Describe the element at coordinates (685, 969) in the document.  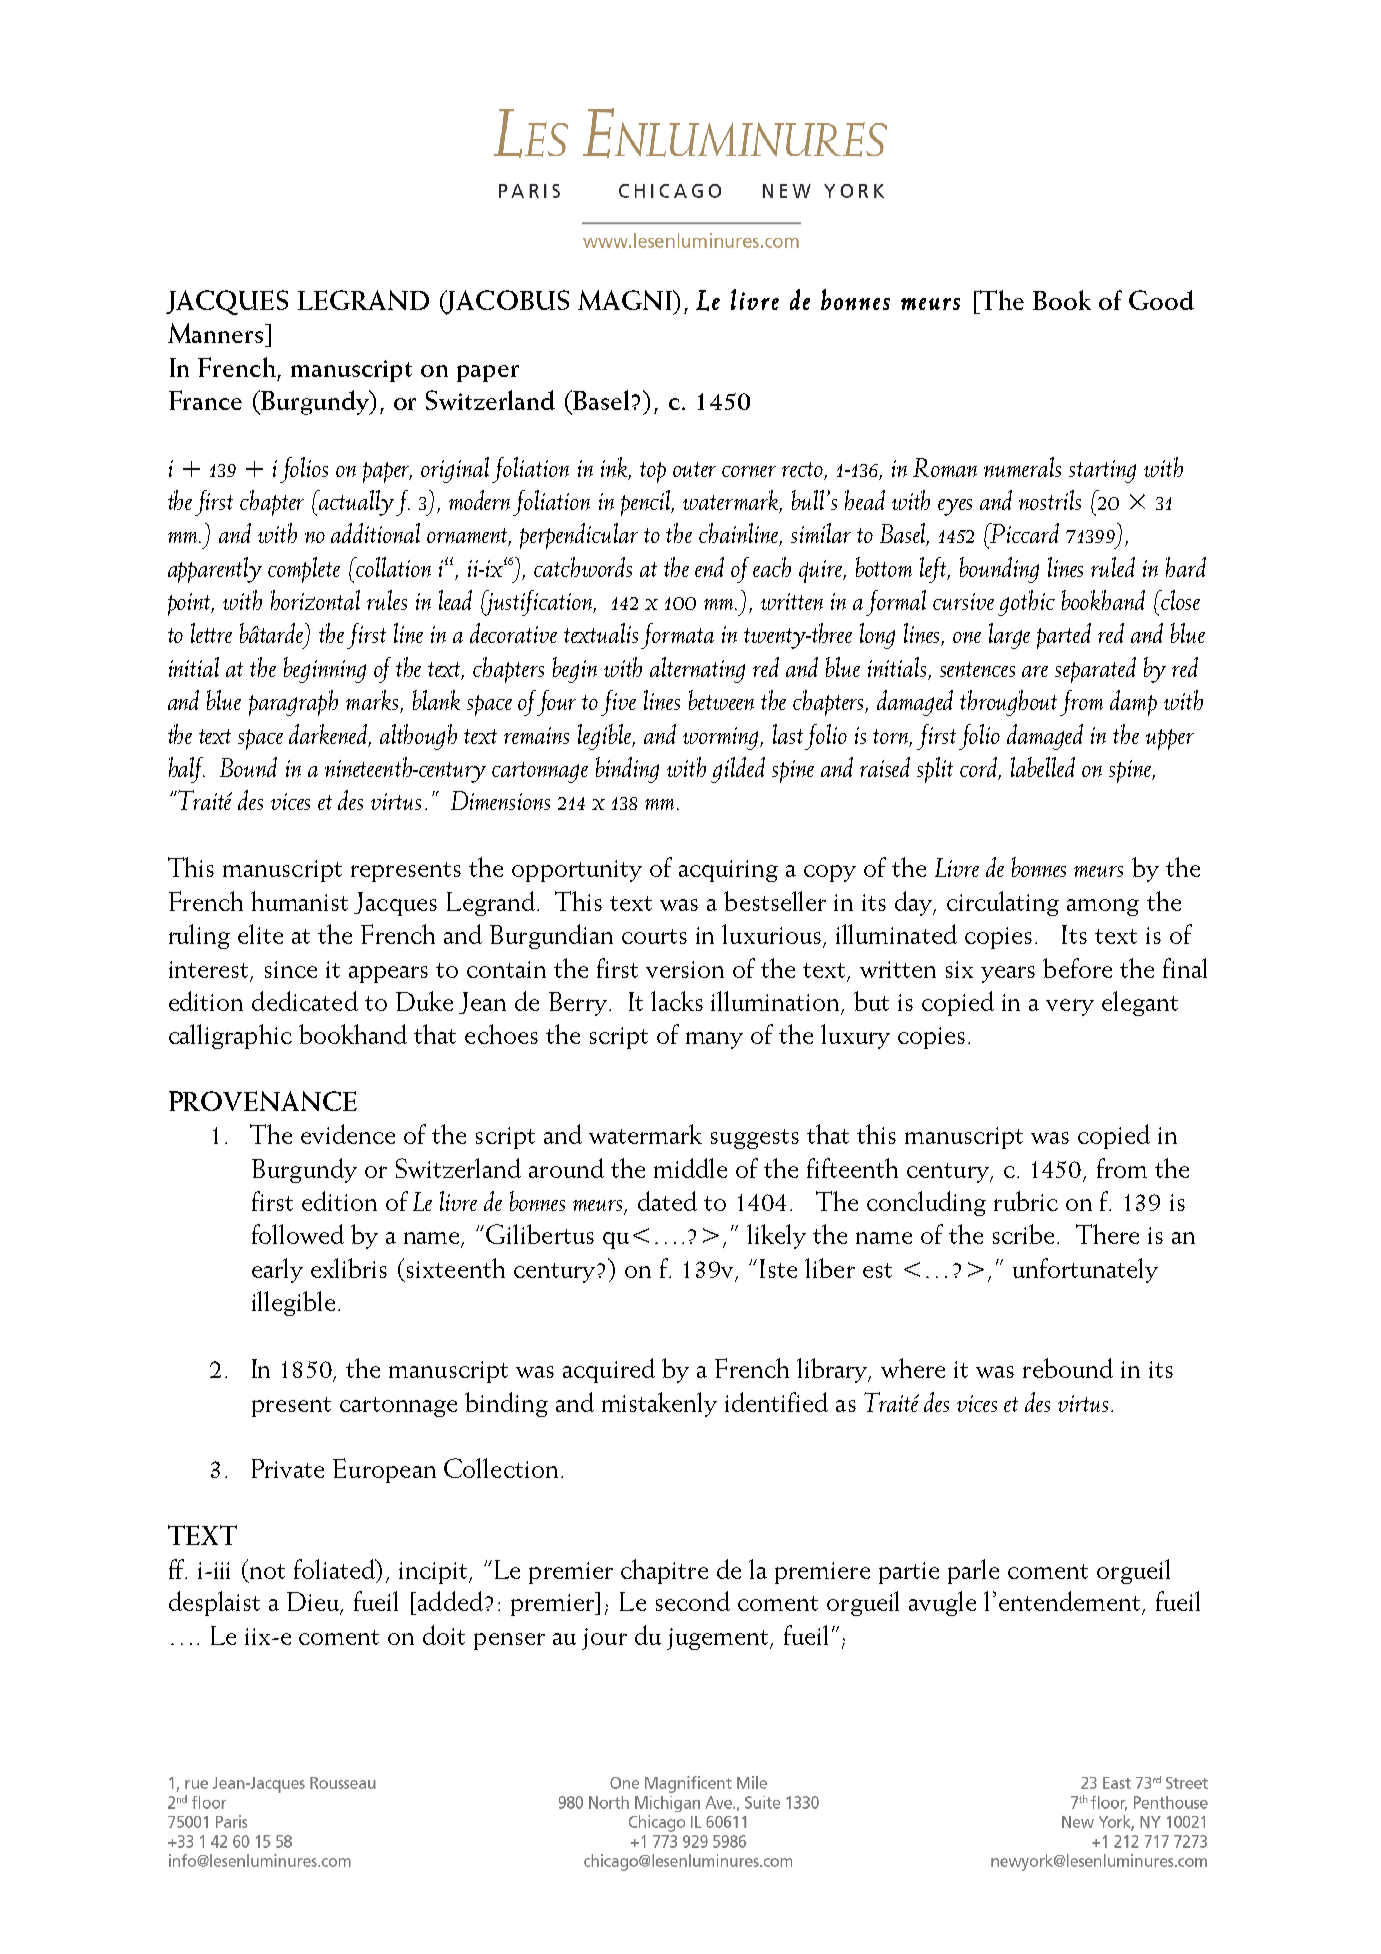
I see `version` at that location.
